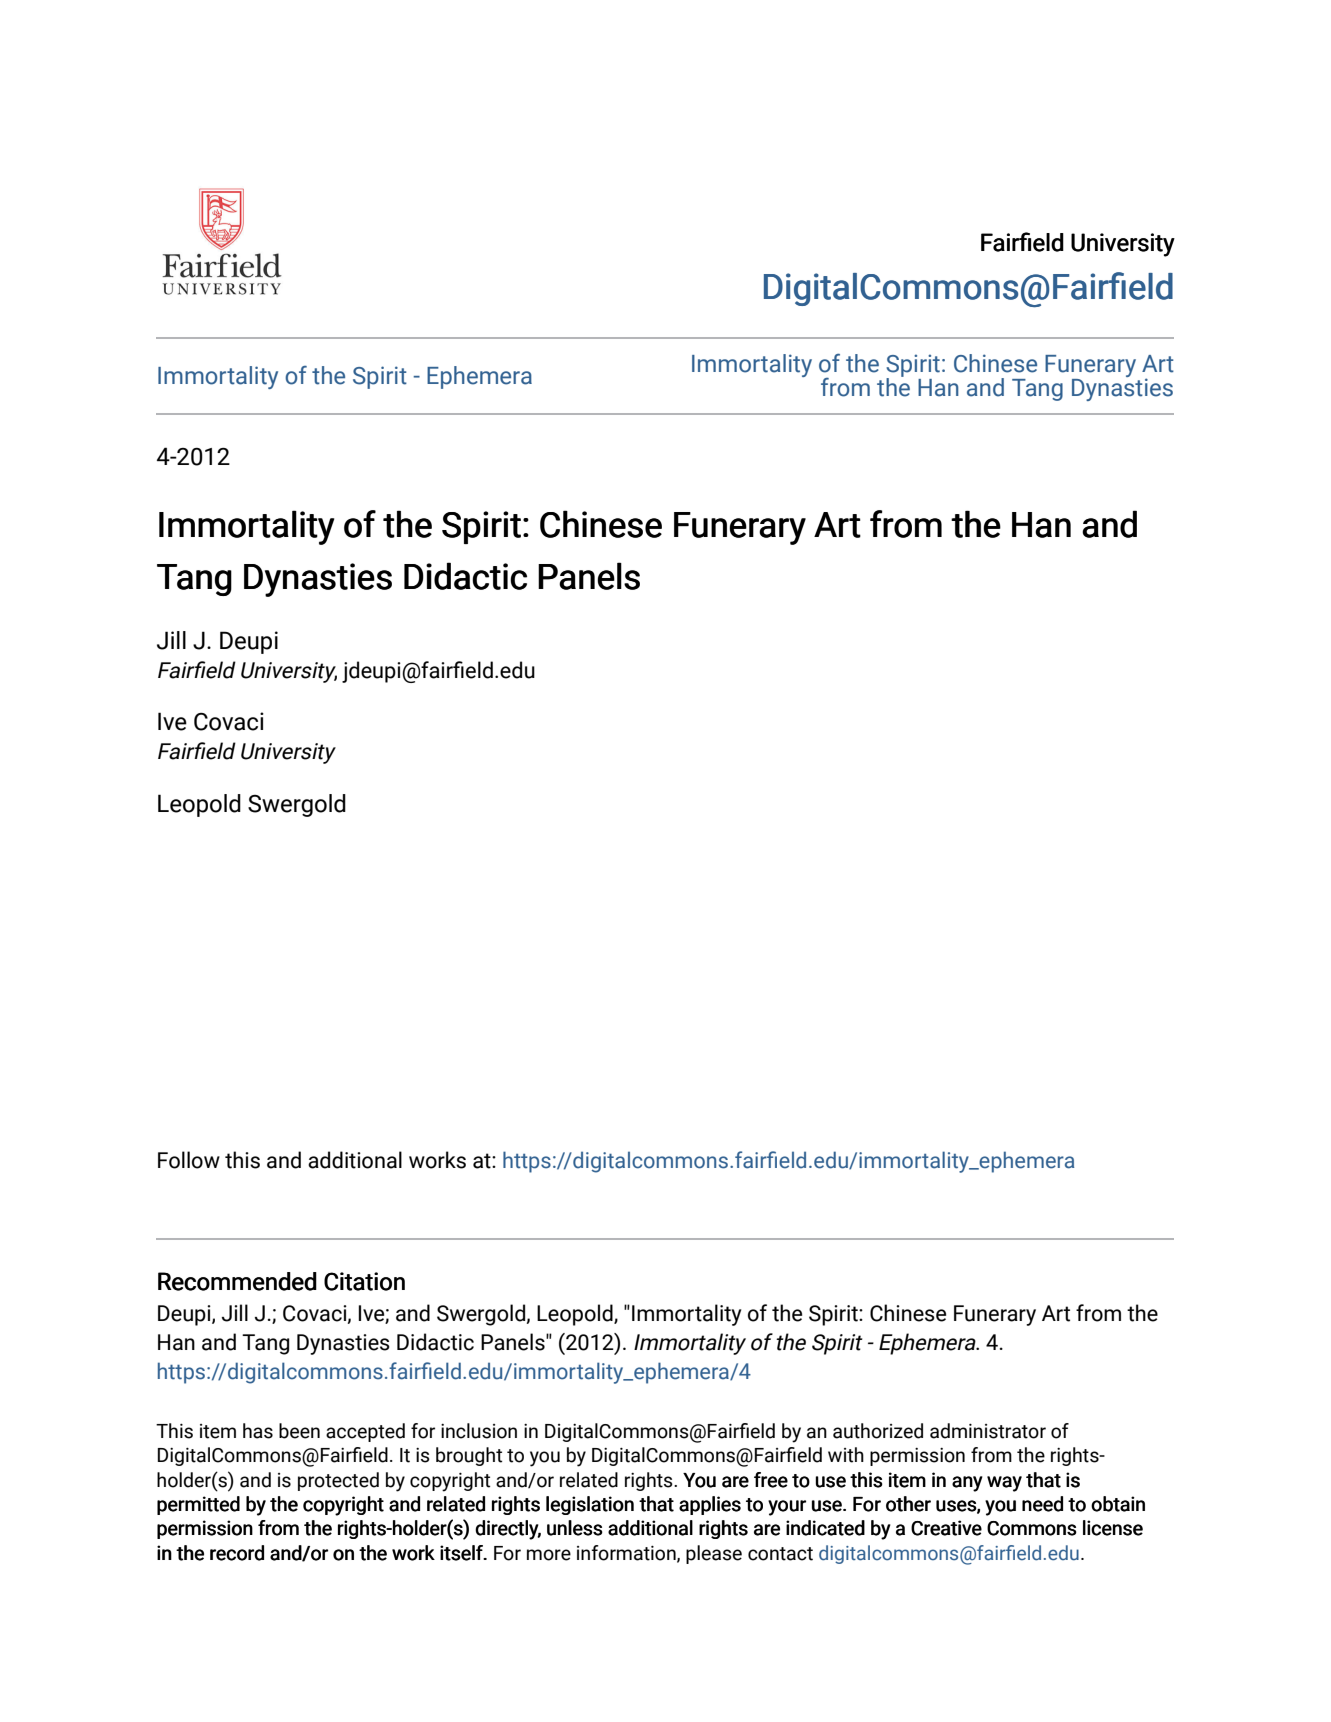 This screenshot has height=1722, width=1331. What do you see at coordinates (237, 1553) in the screenshot?
I see `record` at bounding box center [237, 1553].
